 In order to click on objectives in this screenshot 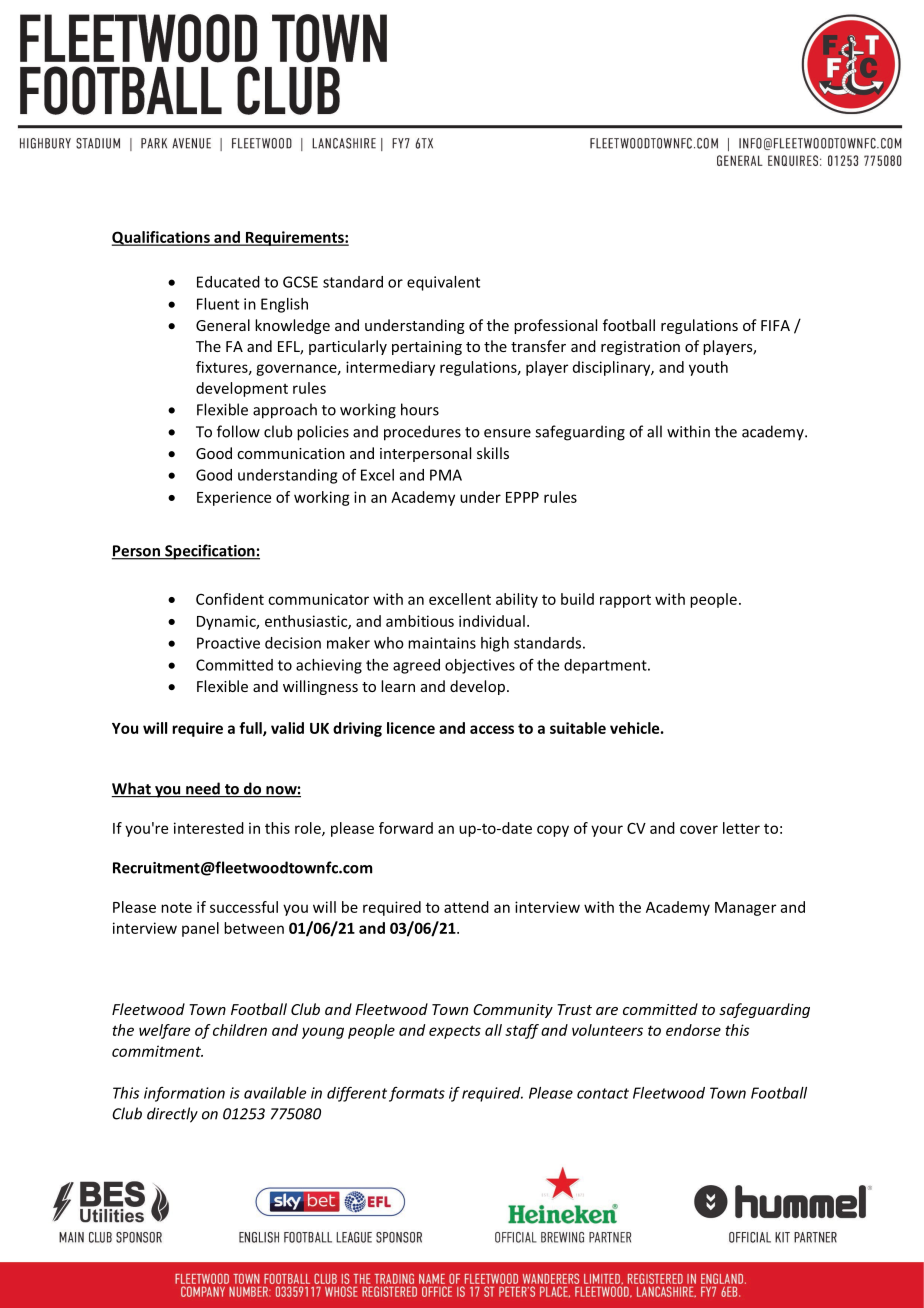, I will do `click(480, 666)`.
